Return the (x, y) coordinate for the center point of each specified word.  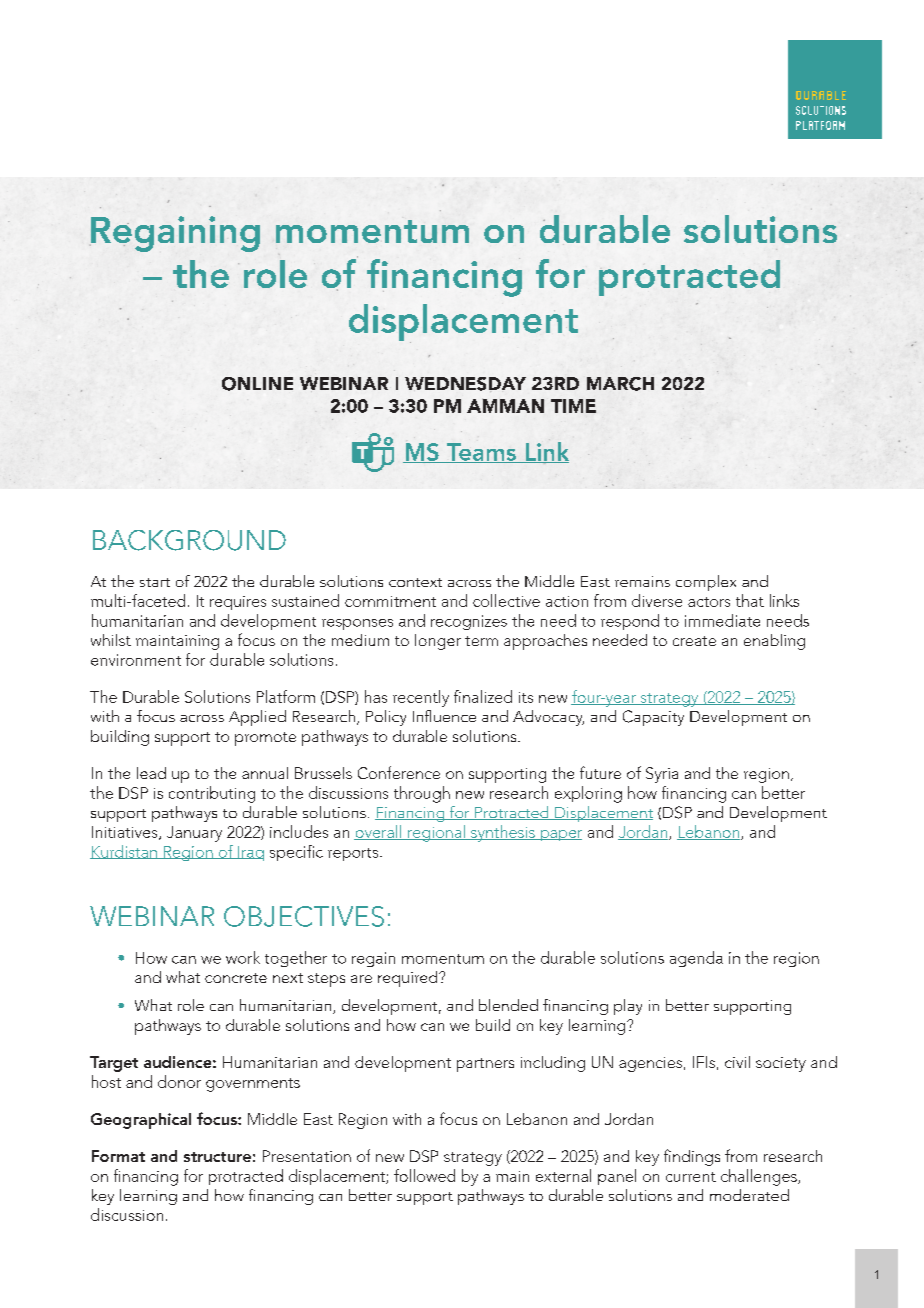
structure (217, 1157)
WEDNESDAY (465, 384)
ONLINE (257, 384)
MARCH (620, 384)
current (691, 1177)
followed (424, 1175)
